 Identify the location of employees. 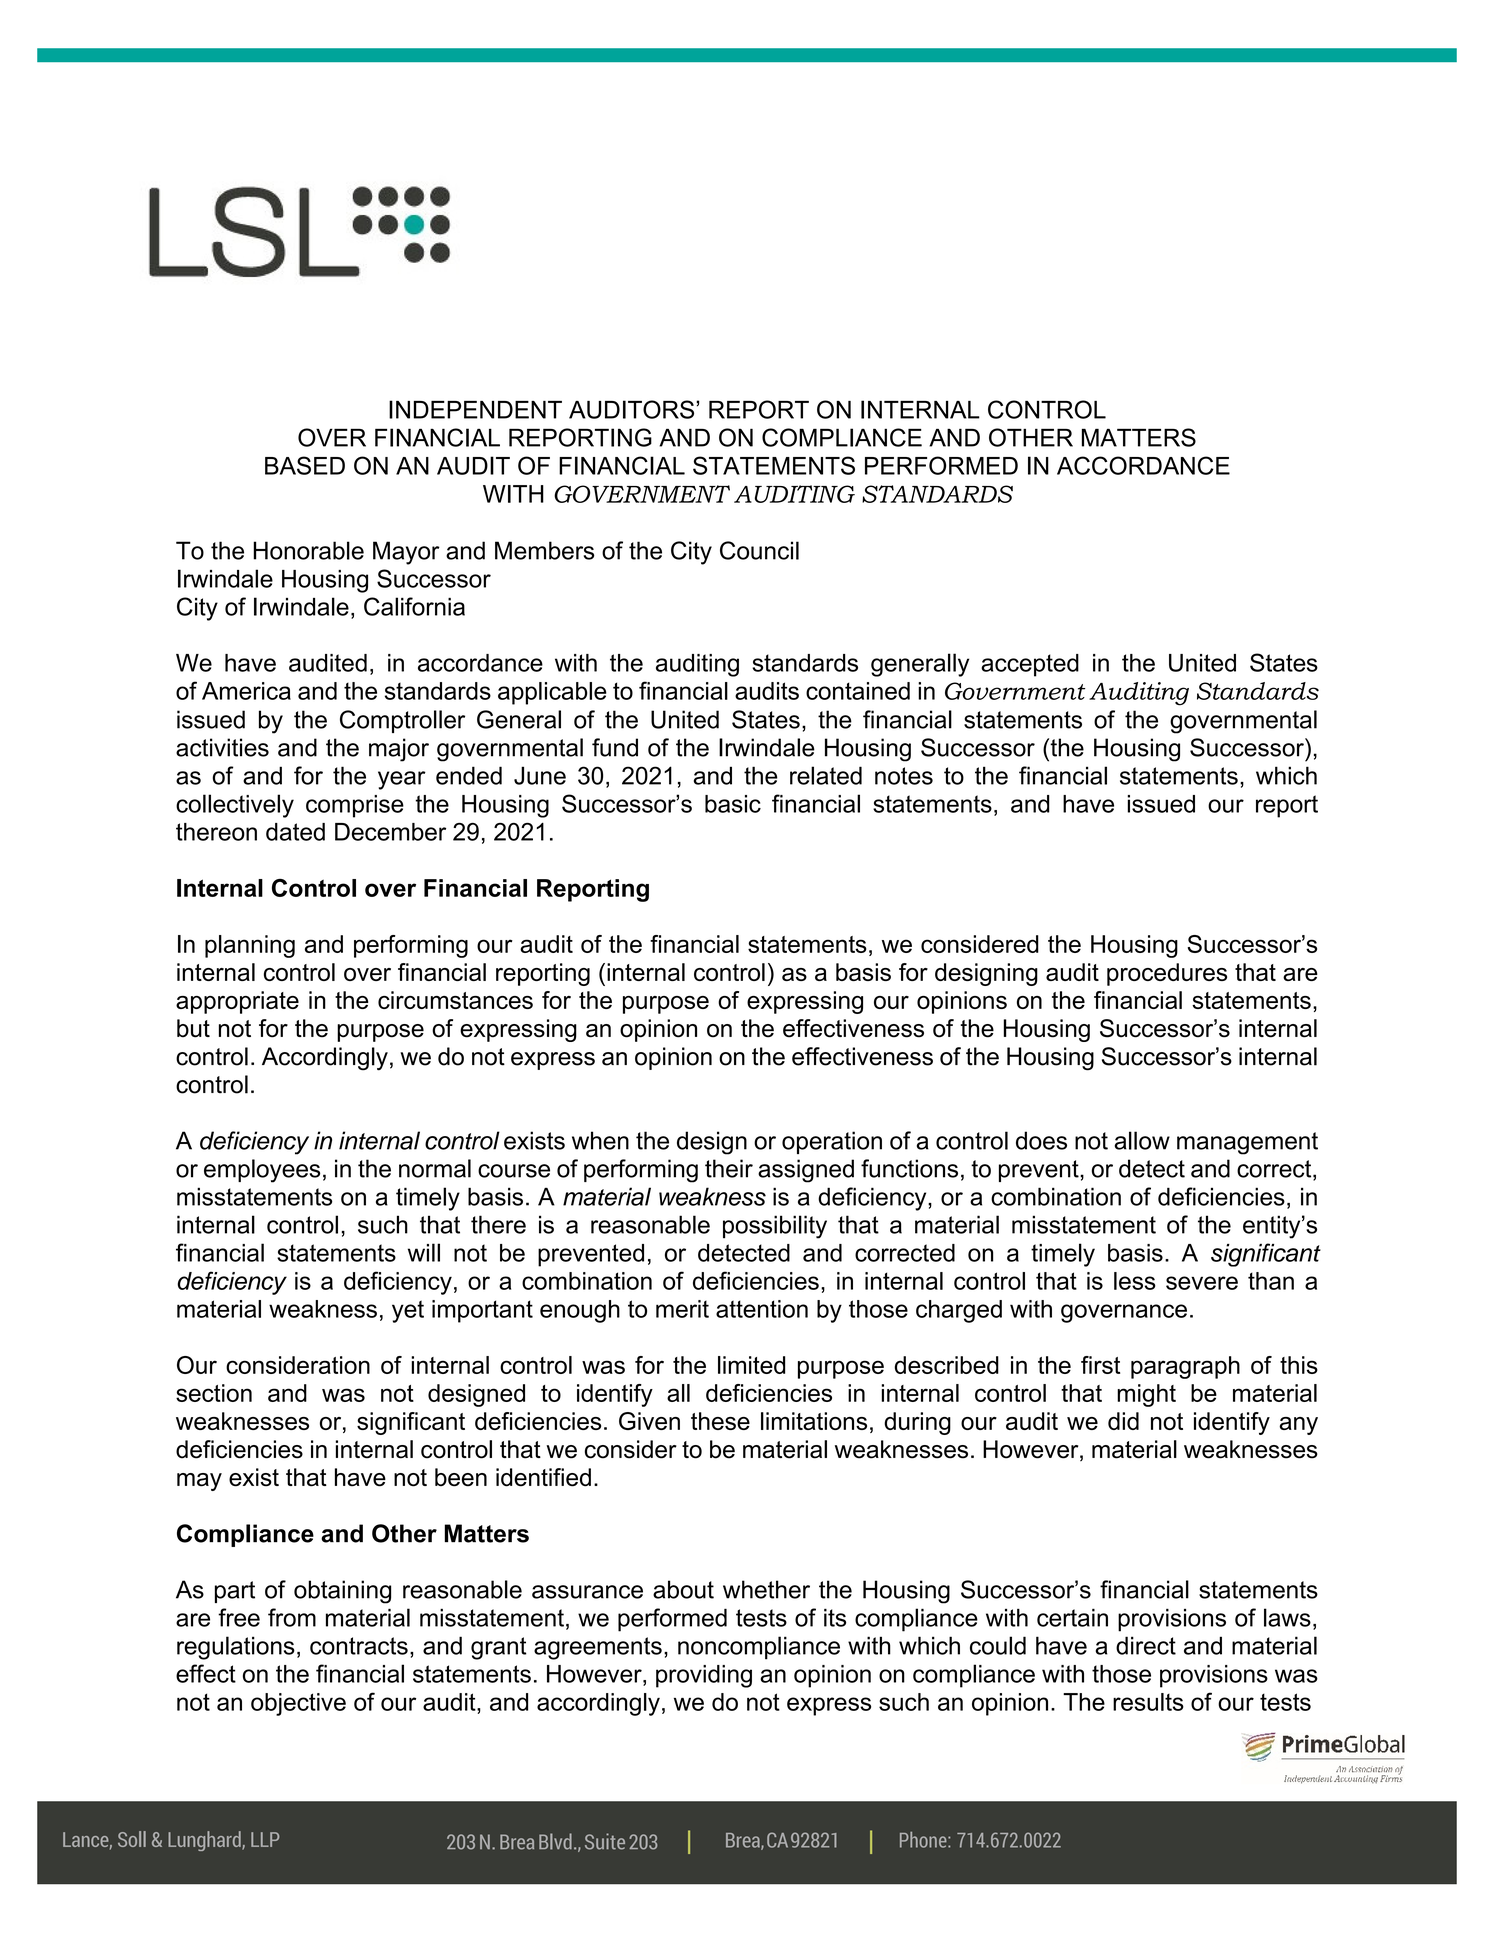
(262, 1171).
